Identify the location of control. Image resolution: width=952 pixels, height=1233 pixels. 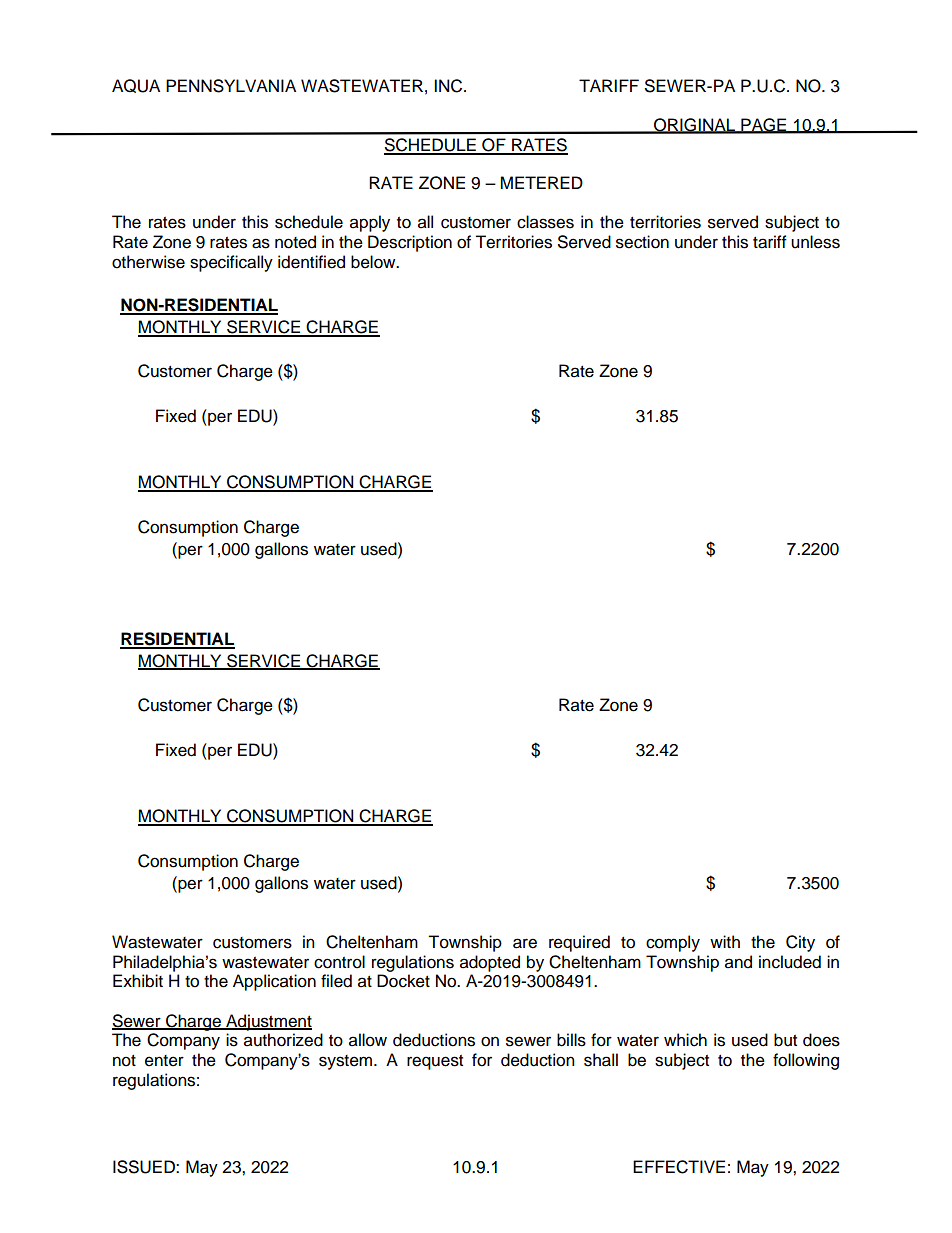
(339, 962).
